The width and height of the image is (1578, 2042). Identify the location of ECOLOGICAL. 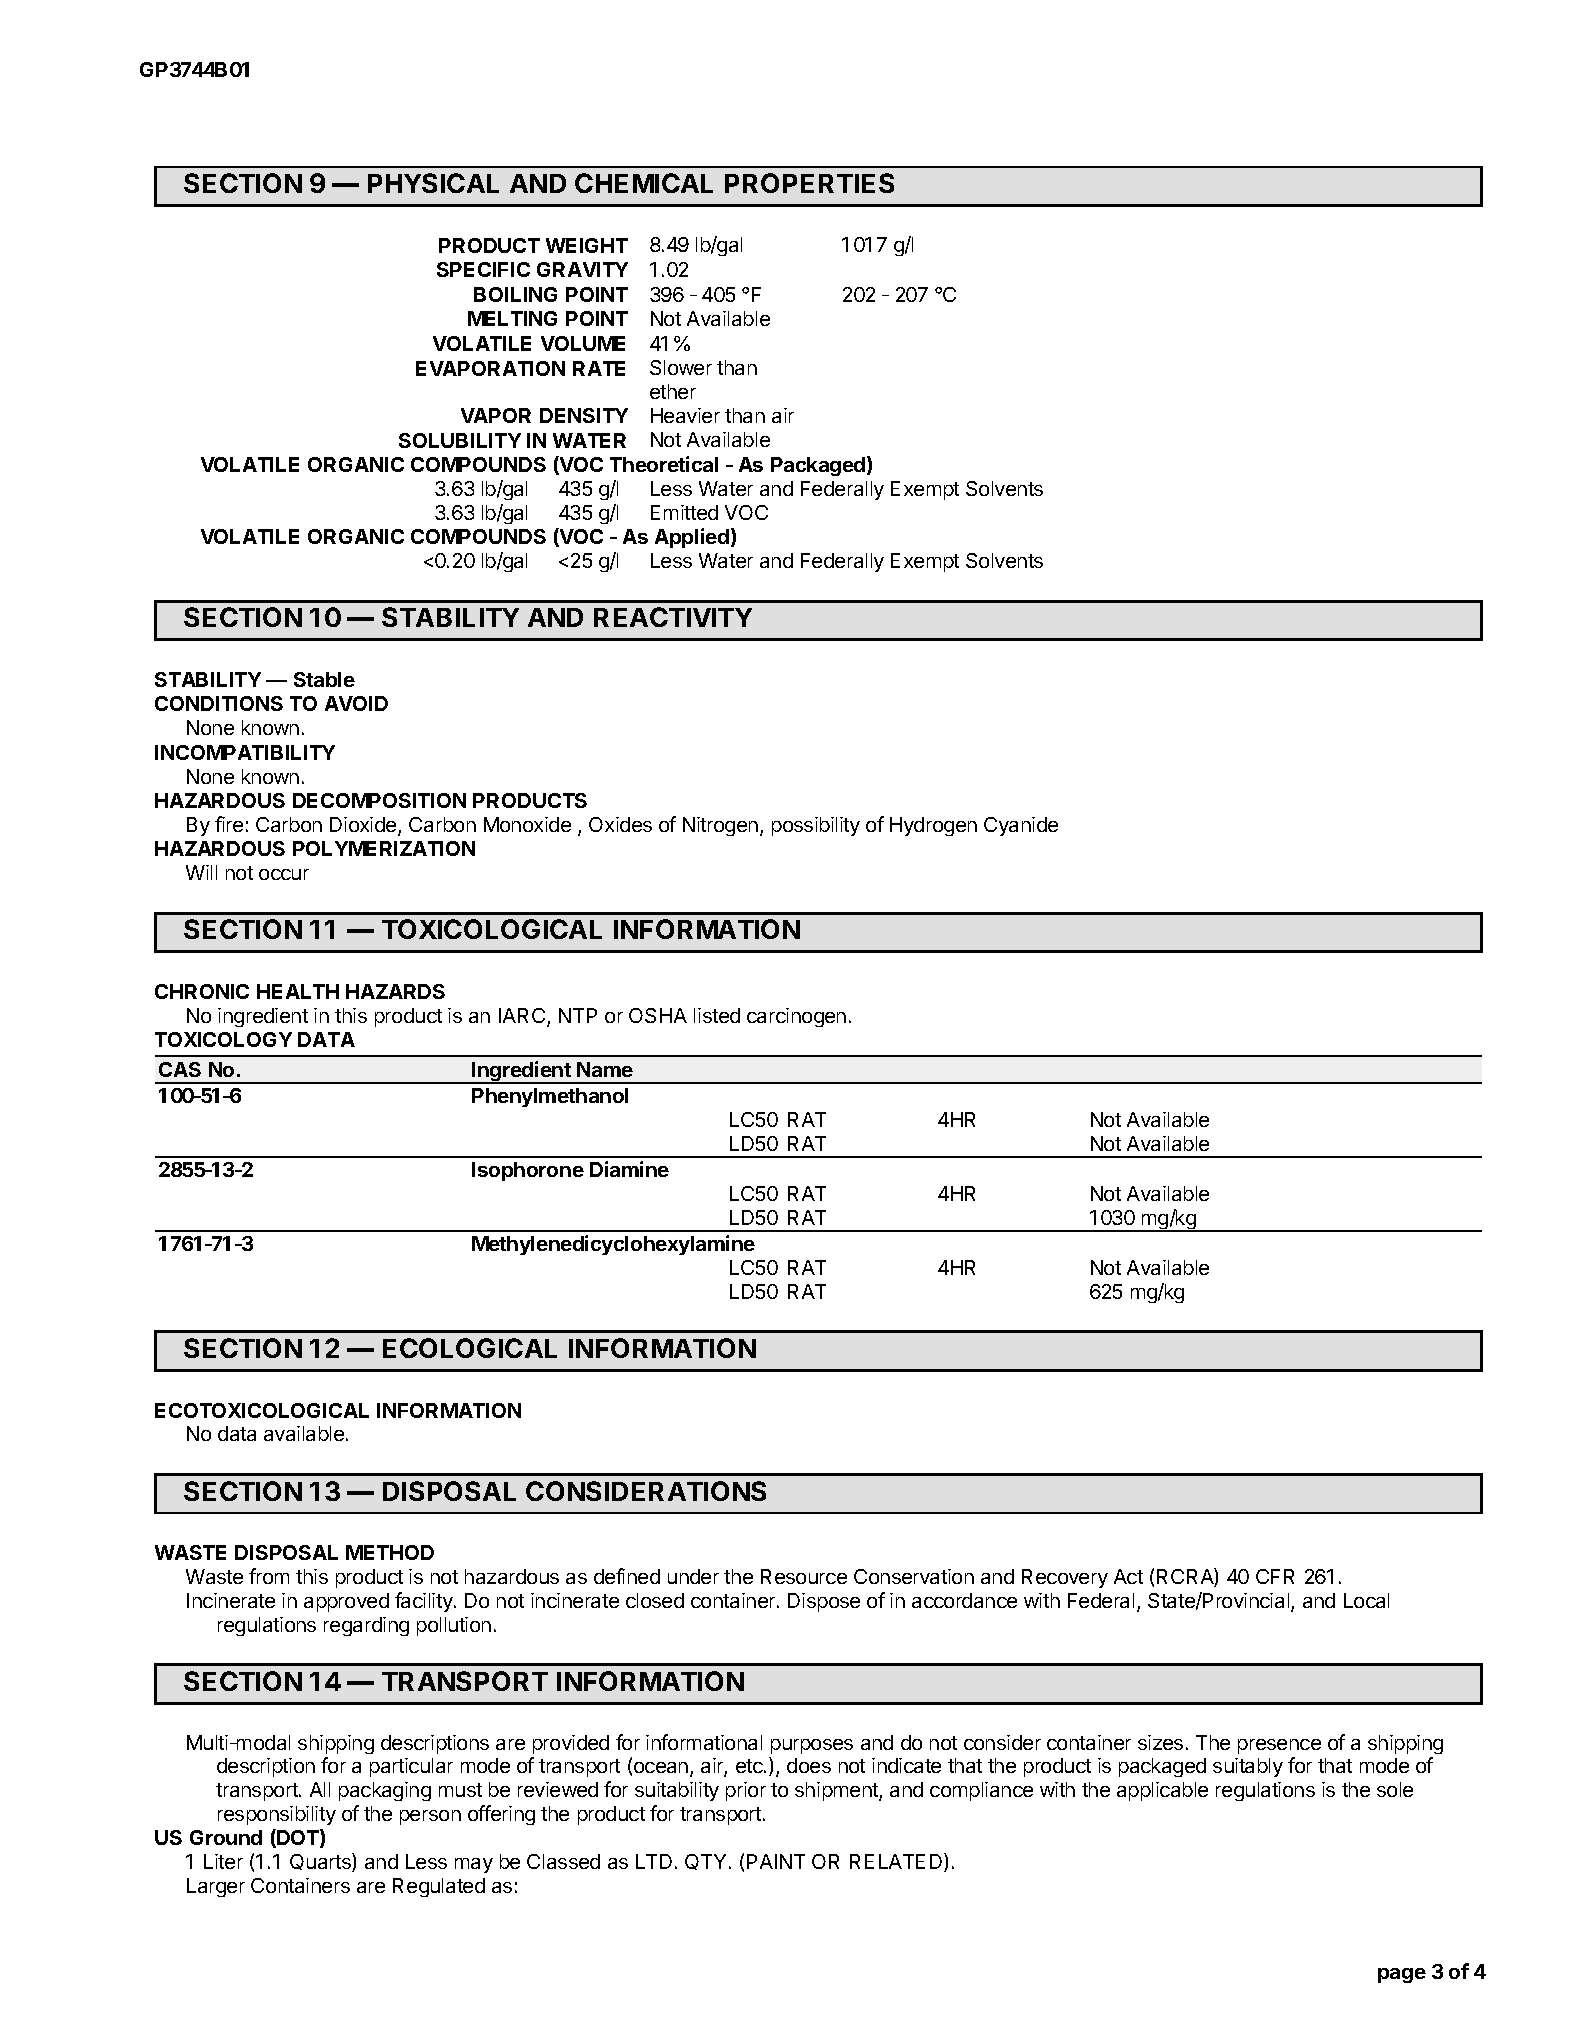
(470, 1348).
